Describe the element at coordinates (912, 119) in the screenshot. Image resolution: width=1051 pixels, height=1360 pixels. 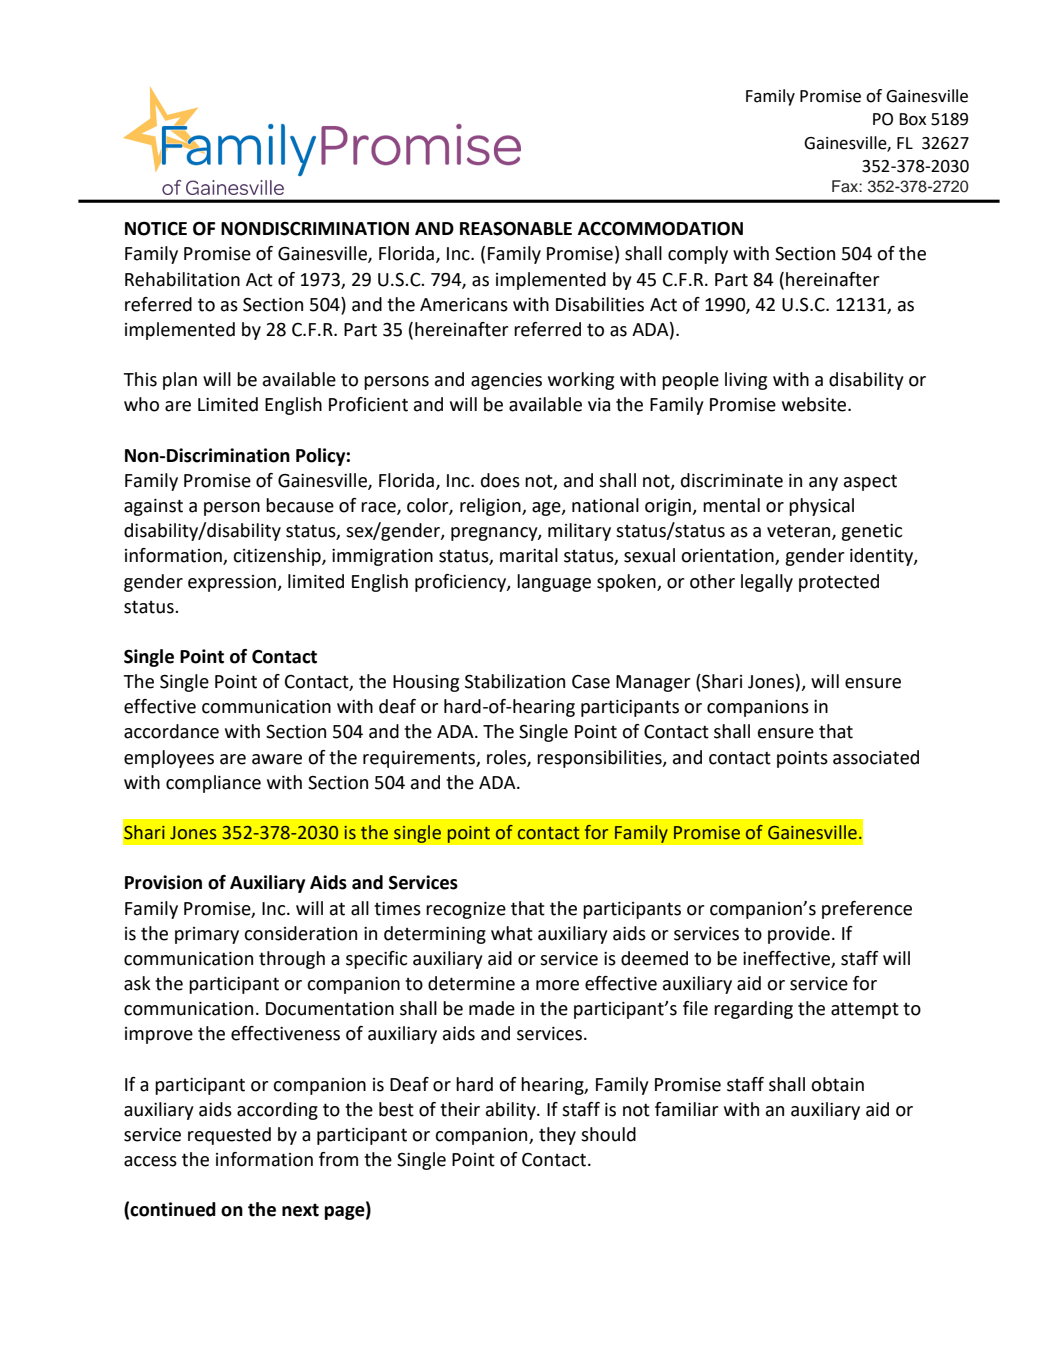
I see `Box` at that location.
